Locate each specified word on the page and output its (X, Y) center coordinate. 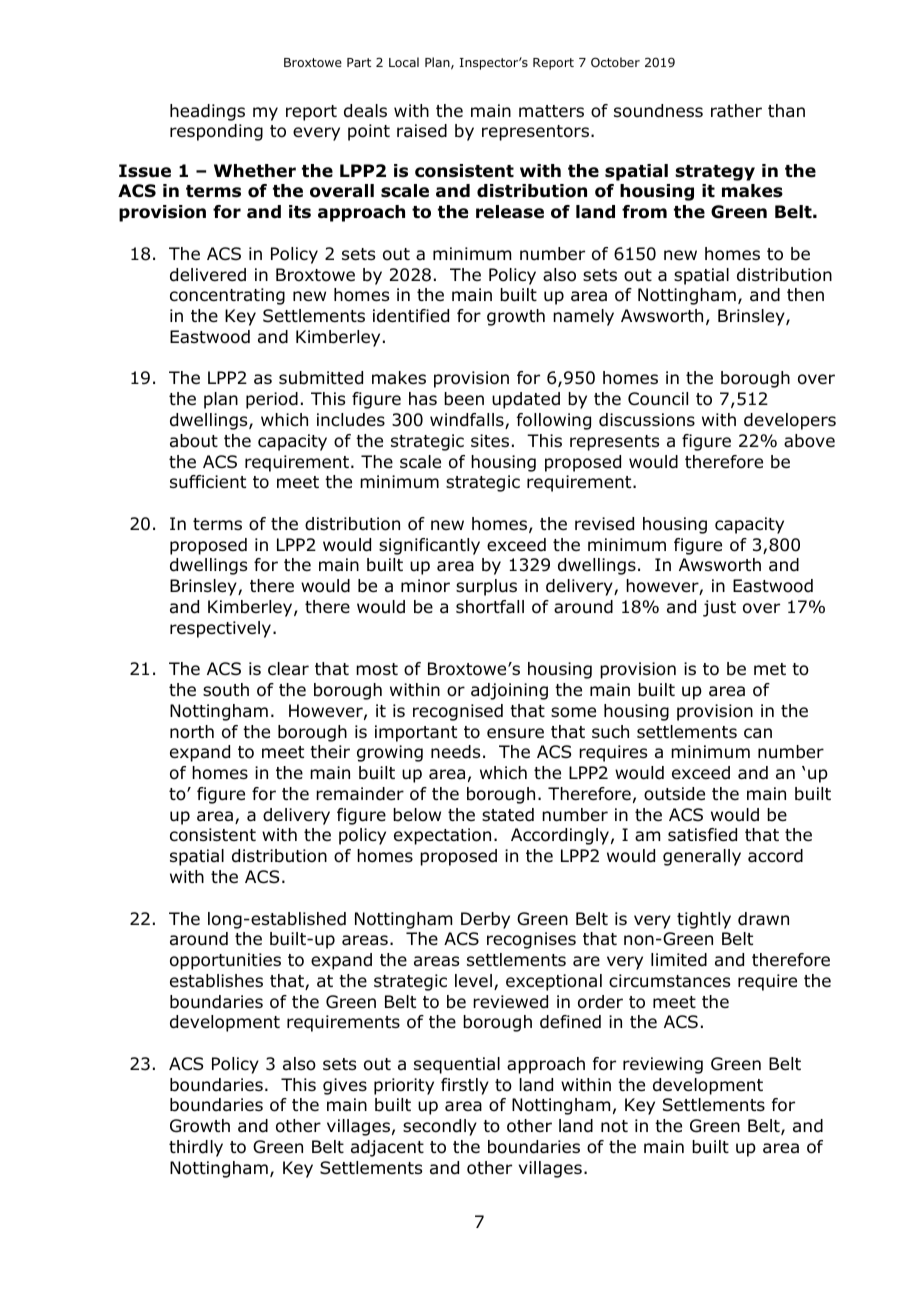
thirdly (196, 1148)
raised (422, 131)
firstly (465, 1086)
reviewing (663, 1065)
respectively (222, 629)
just (719, 608)
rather (736, 111)
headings (207, 112)
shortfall (490, 607)
